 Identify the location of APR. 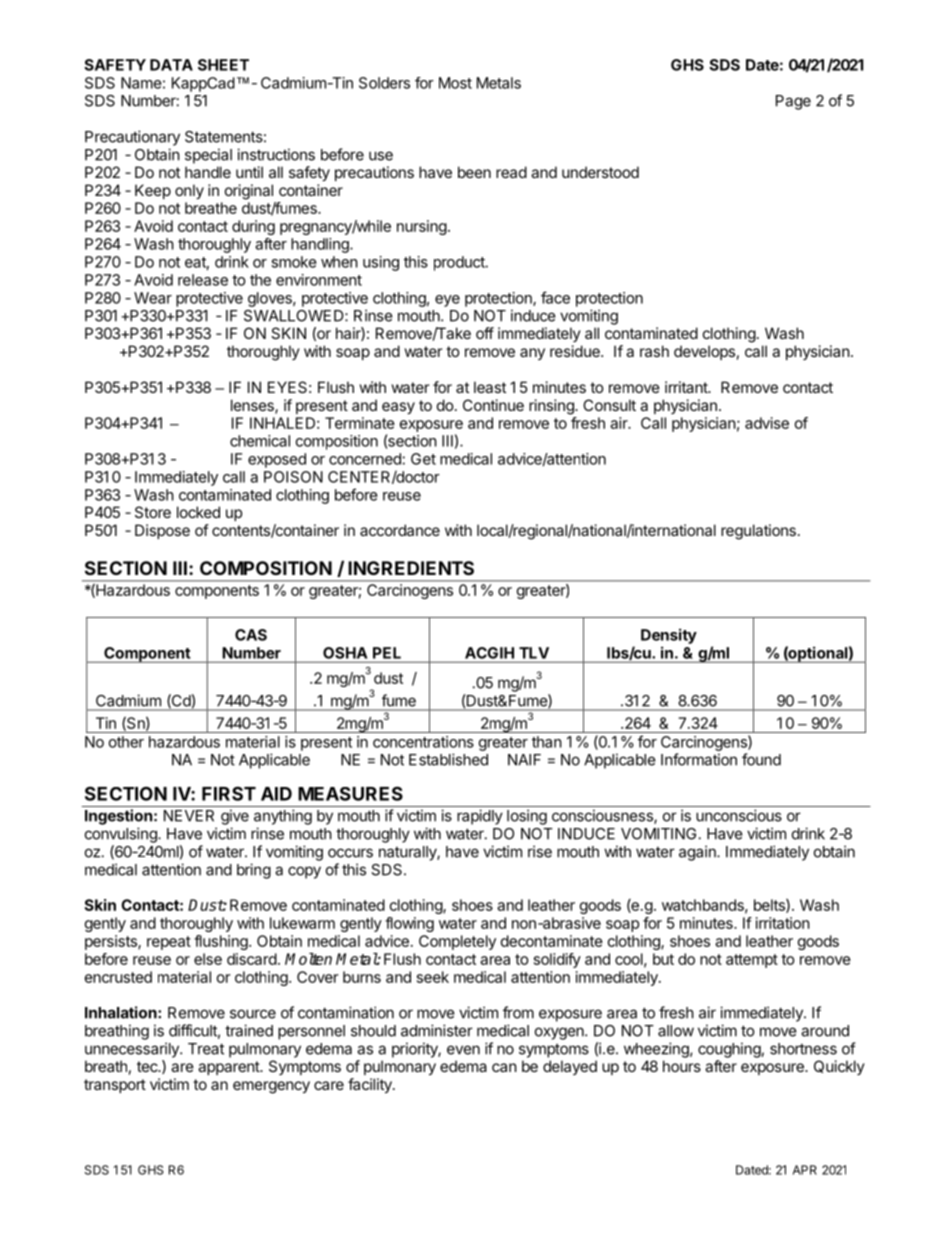
(805, 1170).
